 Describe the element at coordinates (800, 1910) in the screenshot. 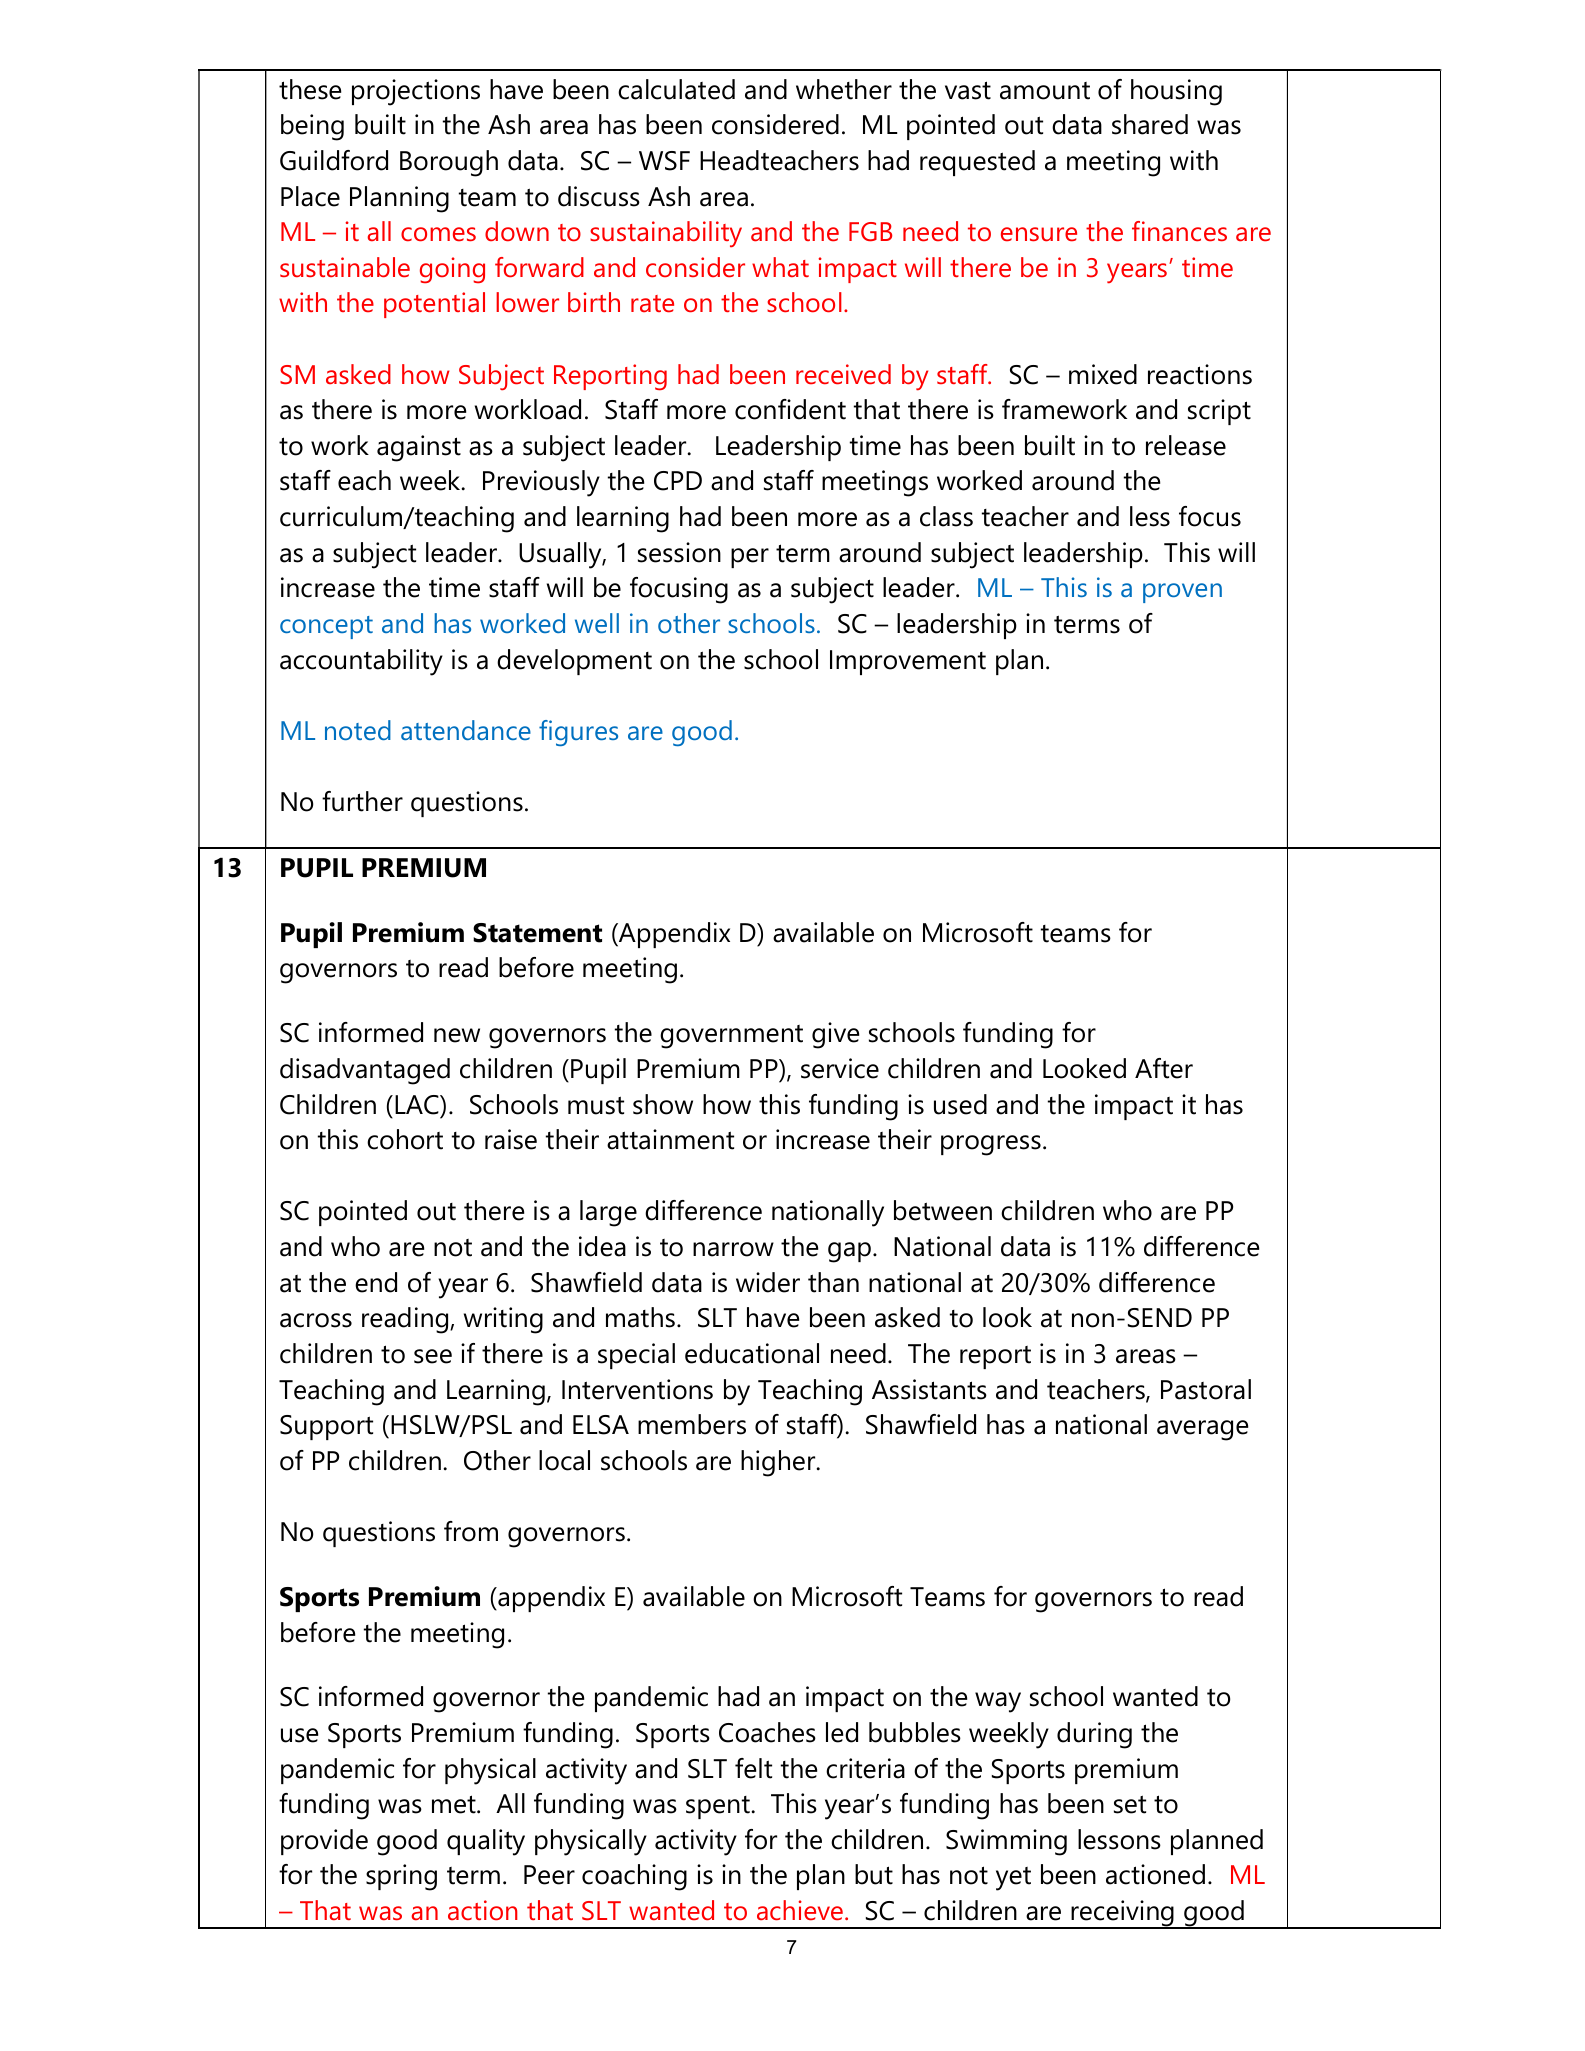

I see `achieve` at that location.
